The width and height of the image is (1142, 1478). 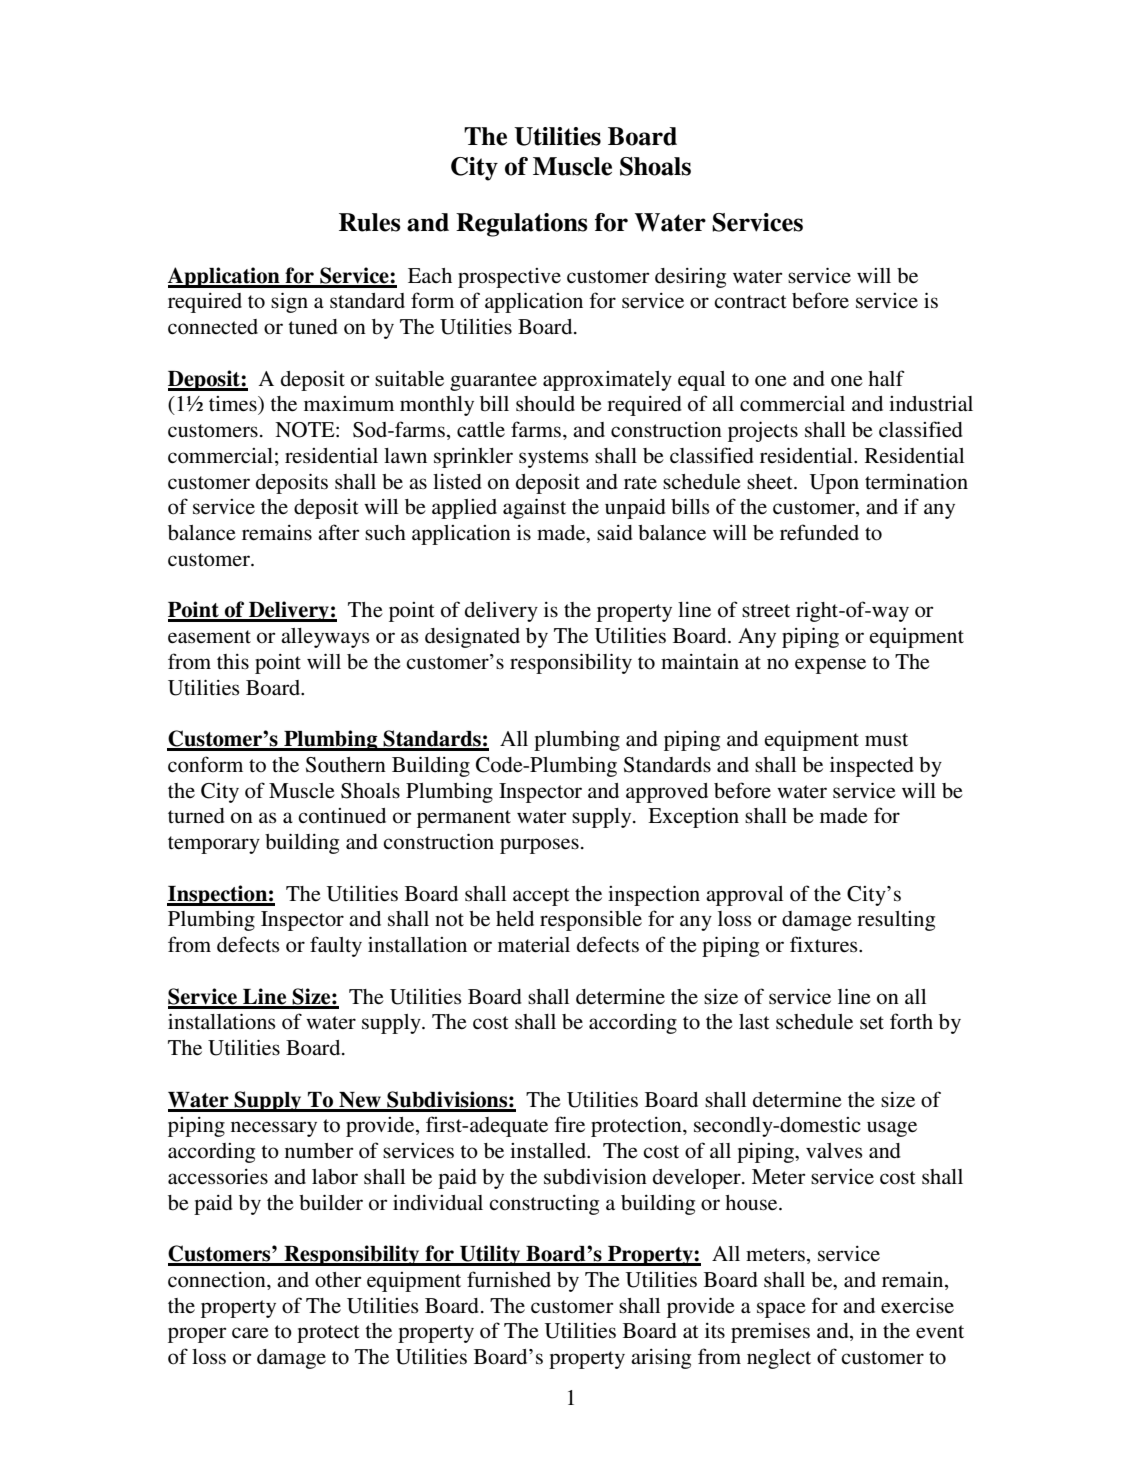 What do you see at coordinates (370, 222) in the image?
I see `Rules` at bounding box center [370, 222].
